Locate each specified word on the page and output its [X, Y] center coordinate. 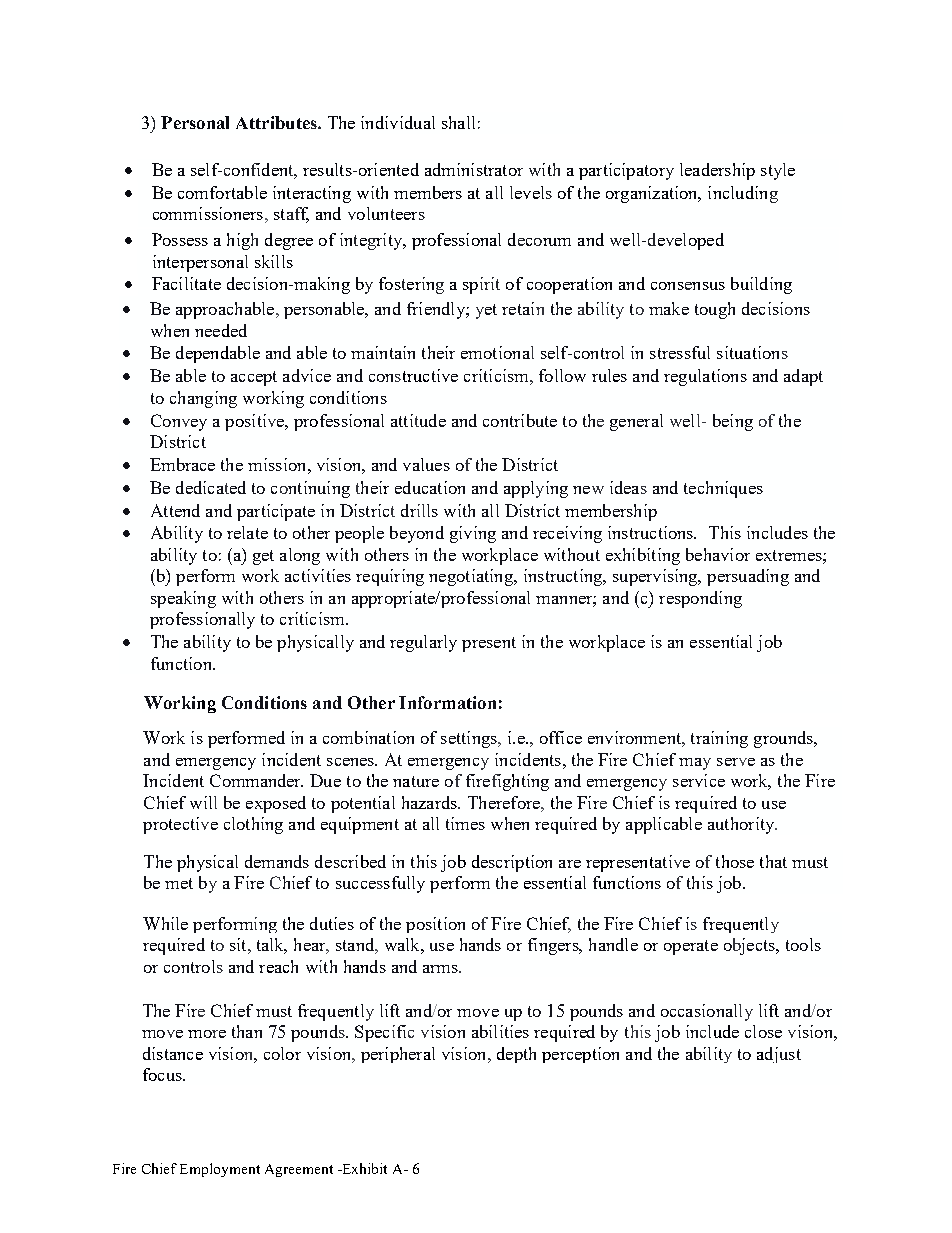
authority [742, 825]
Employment [220, 1170]
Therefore [505, 802]
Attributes [277, 122]
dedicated [211, 487]
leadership [717, 171]
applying [536, 489]
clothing [253, 825]
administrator [474, 169]
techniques [723, 489]
